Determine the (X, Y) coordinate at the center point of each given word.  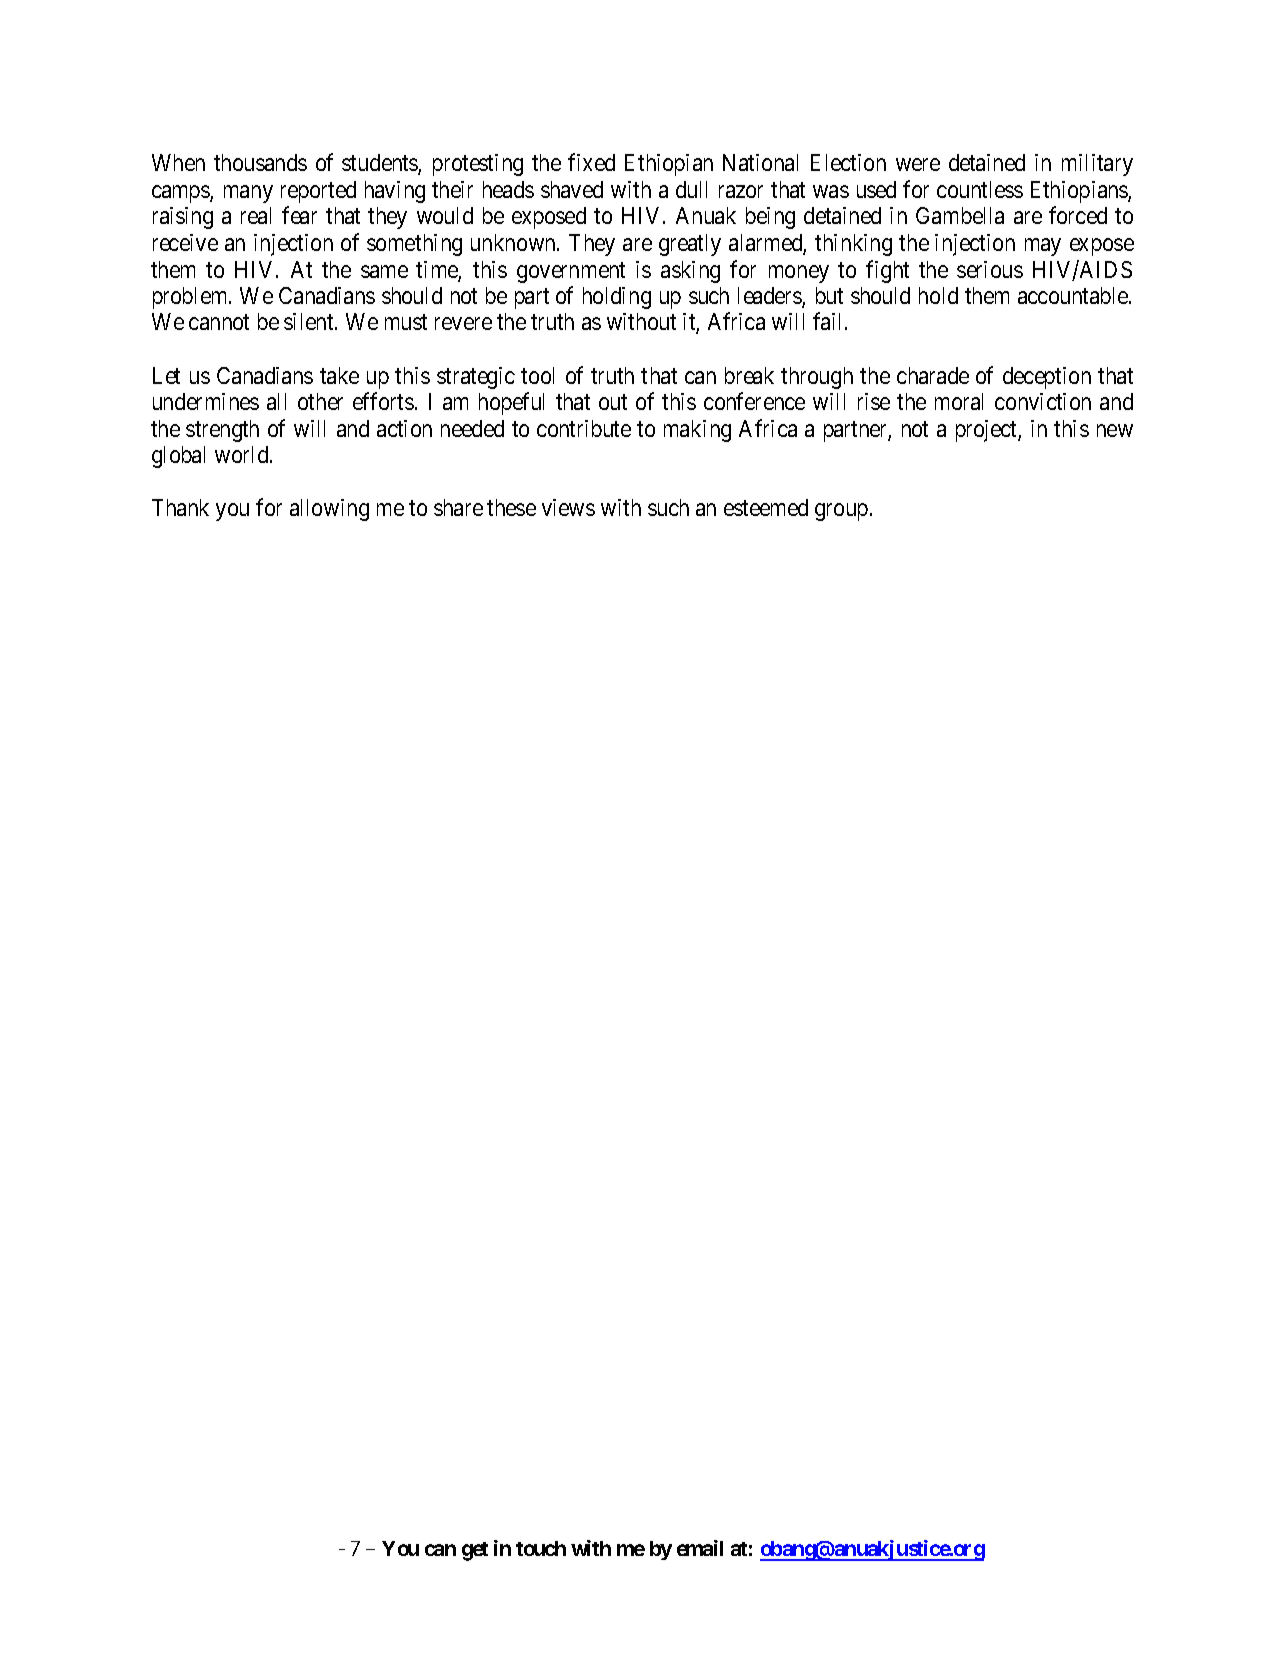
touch (541, 1548)
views (568, 507)
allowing (329, 510)
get (475, 1551)
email (700, 1548)
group (841, 512)
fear (299, 215)
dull (691, 189)
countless (980, 189)
